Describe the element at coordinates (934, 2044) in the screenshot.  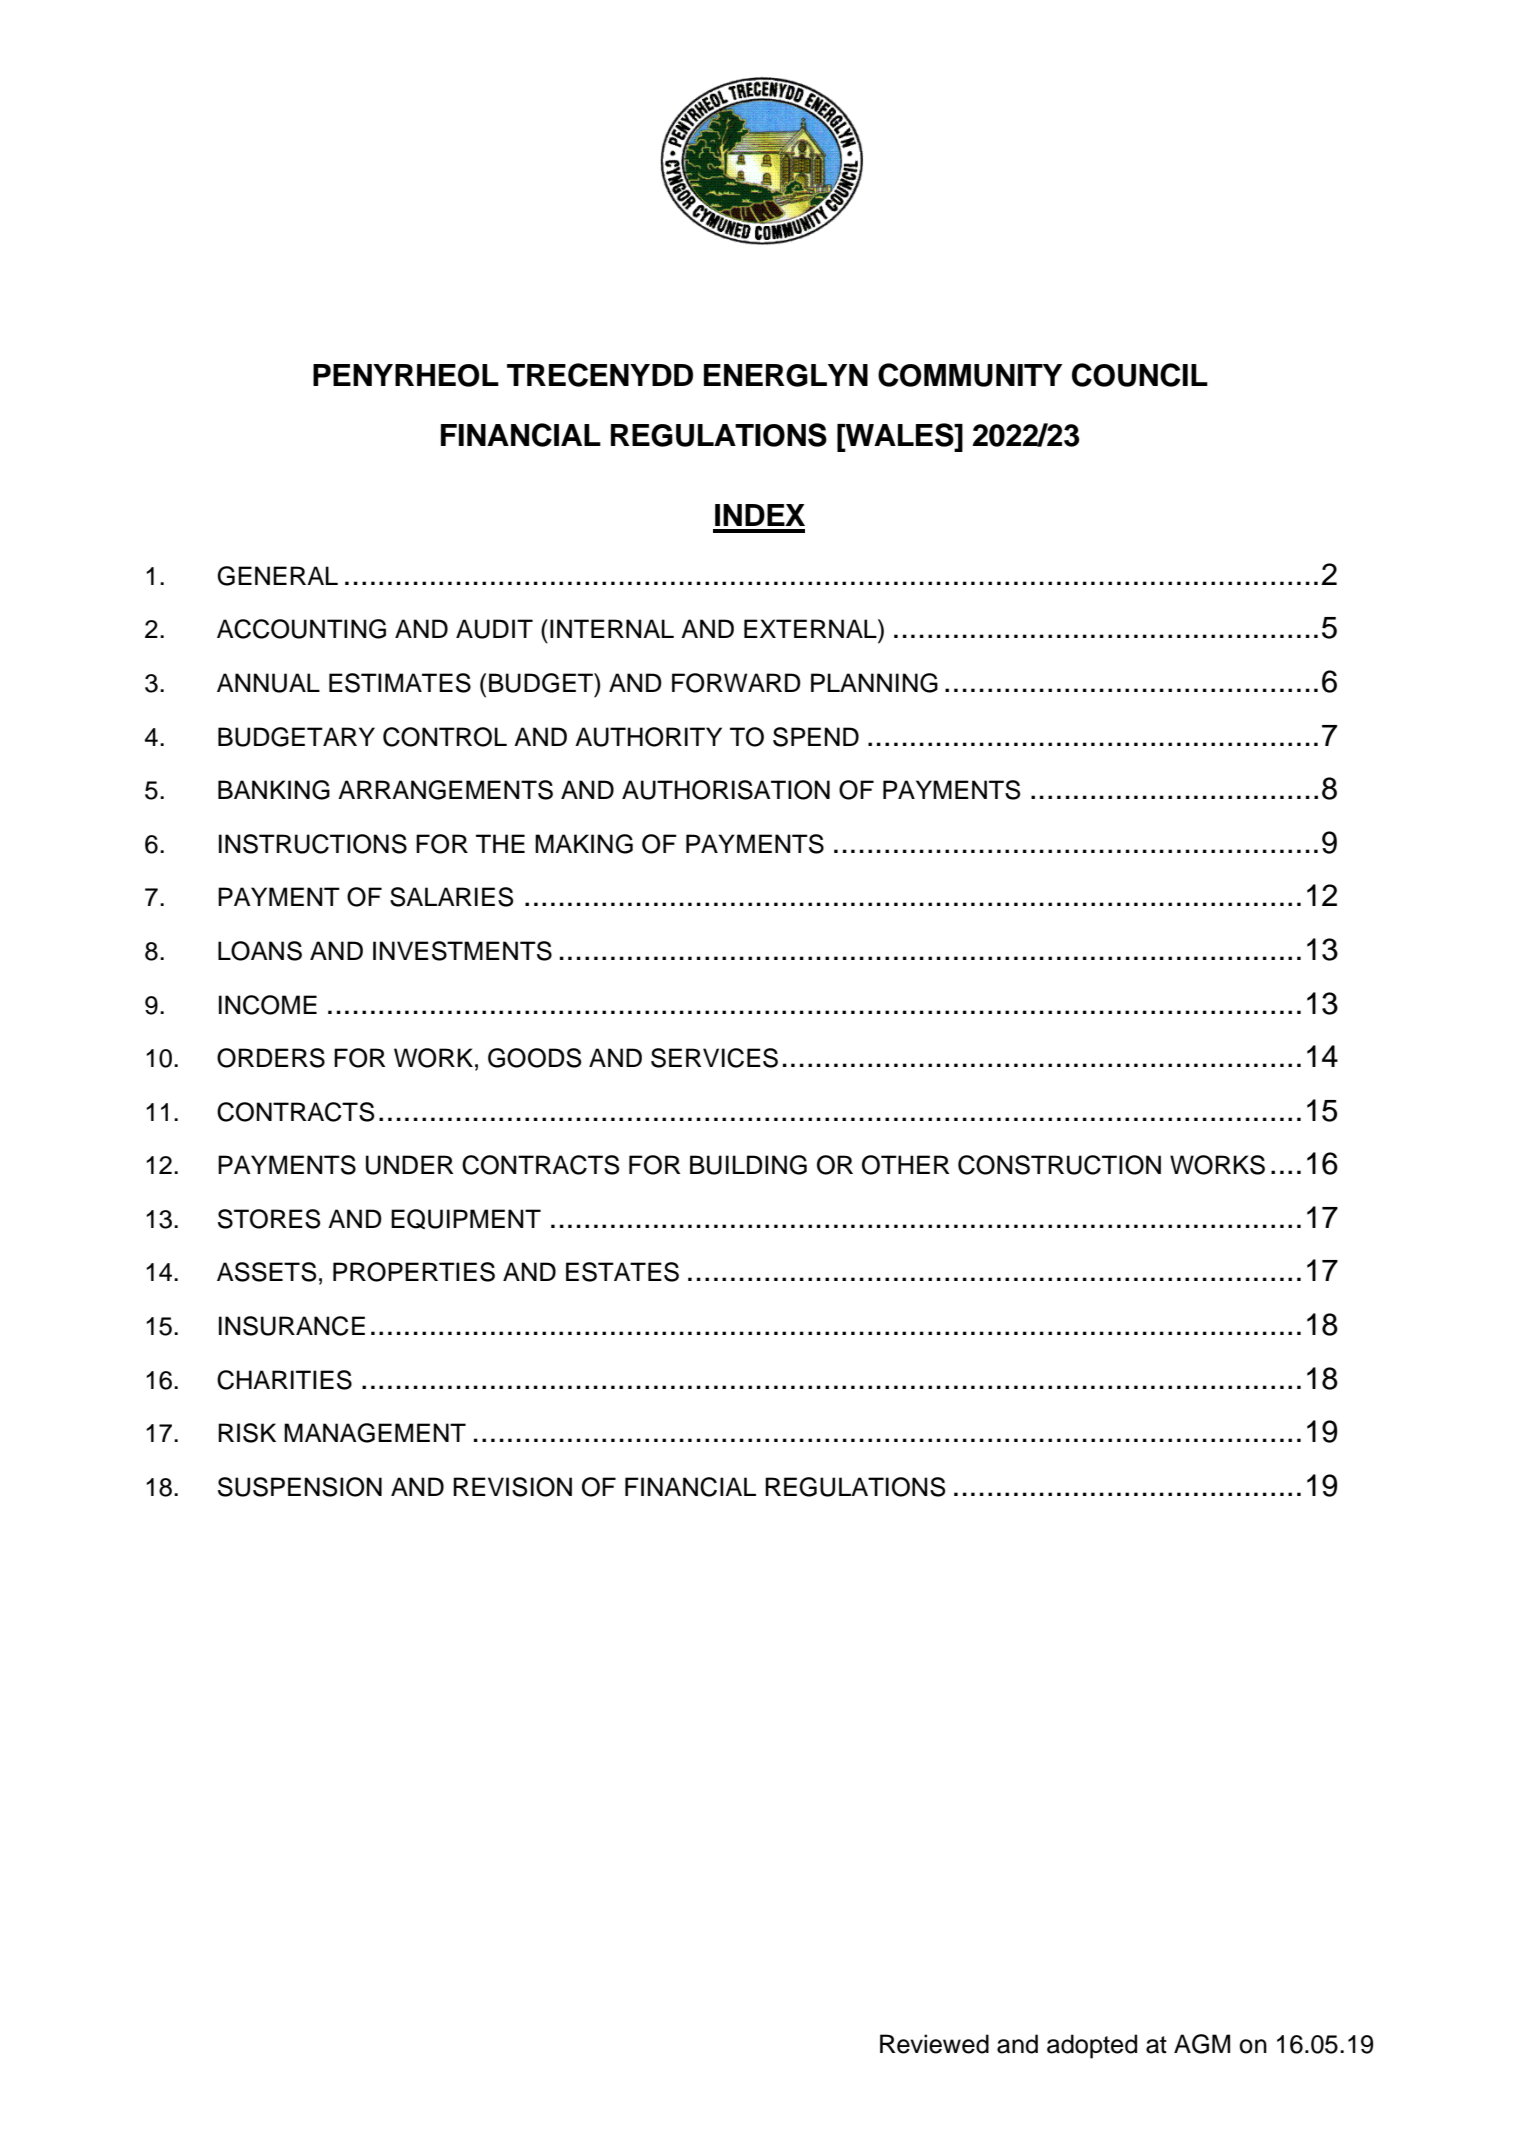
I see `Reviewed` at that location.
